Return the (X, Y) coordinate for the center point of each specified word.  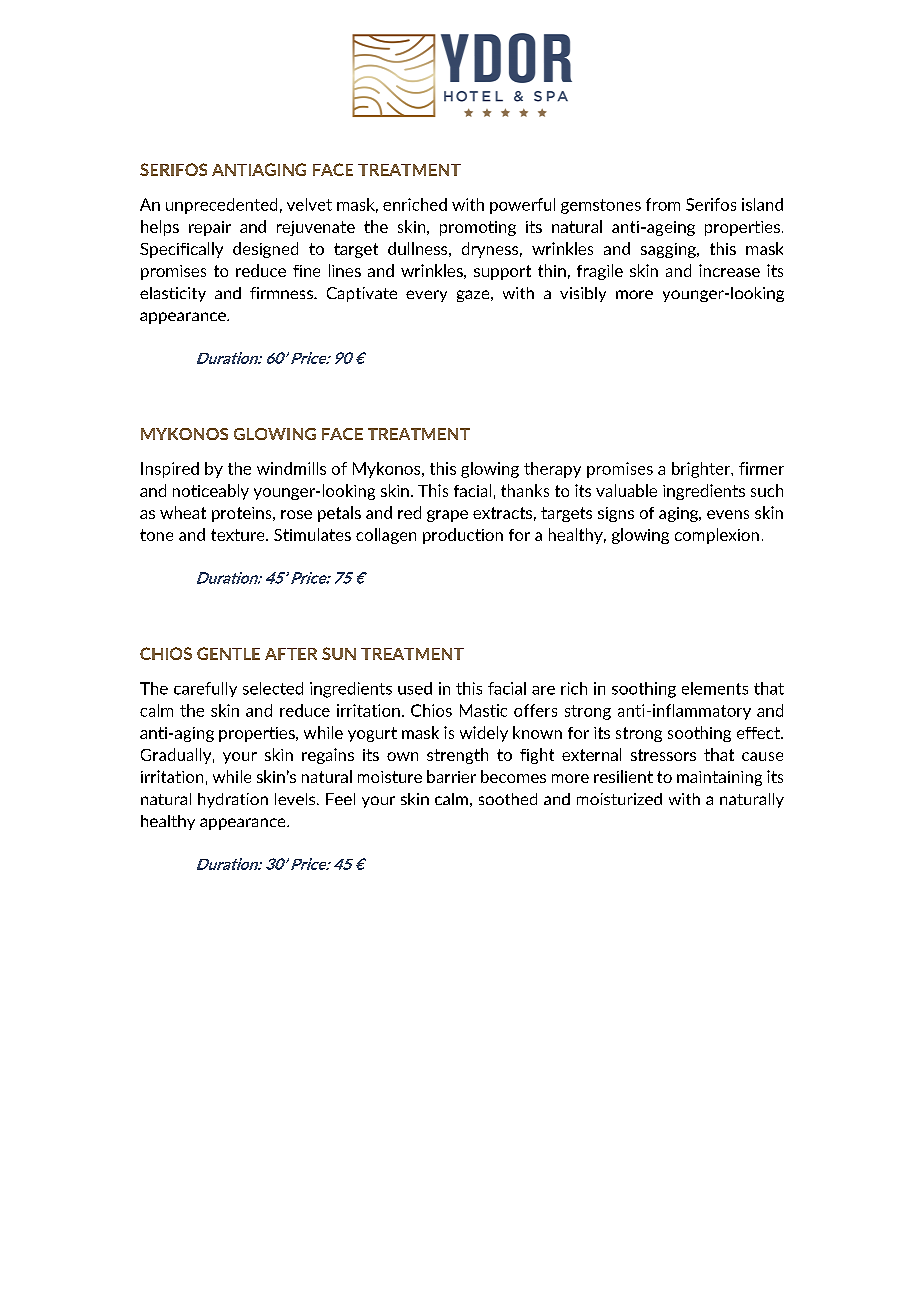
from (663, 204)
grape (447, 516)
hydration (233, 800)
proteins (243, 514)
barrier (451, 776)
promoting (478, 228)
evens (728, 514)
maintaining (719, 778)
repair (210, 228)
